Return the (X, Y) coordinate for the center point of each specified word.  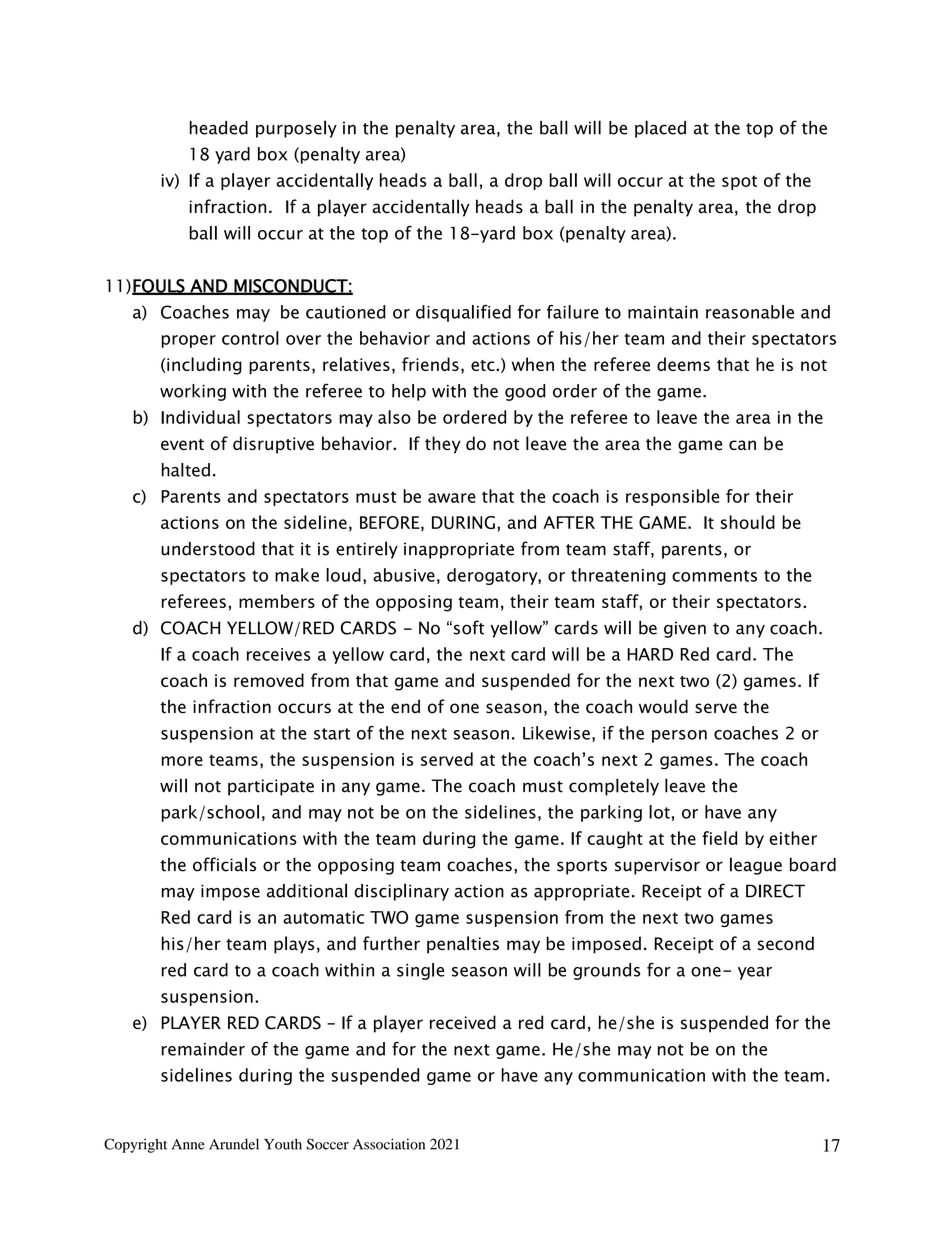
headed (219, 128)
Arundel (234, 1144)
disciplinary (401, 892)
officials (224, 864)
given (685, 629)
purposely (296, 129)
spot (739, 183)
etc (484, 365)
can (742, 445)
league (756, 866)
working (193, 392)
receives (279, 654)
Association (389, 1144)
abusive (404, 575)
